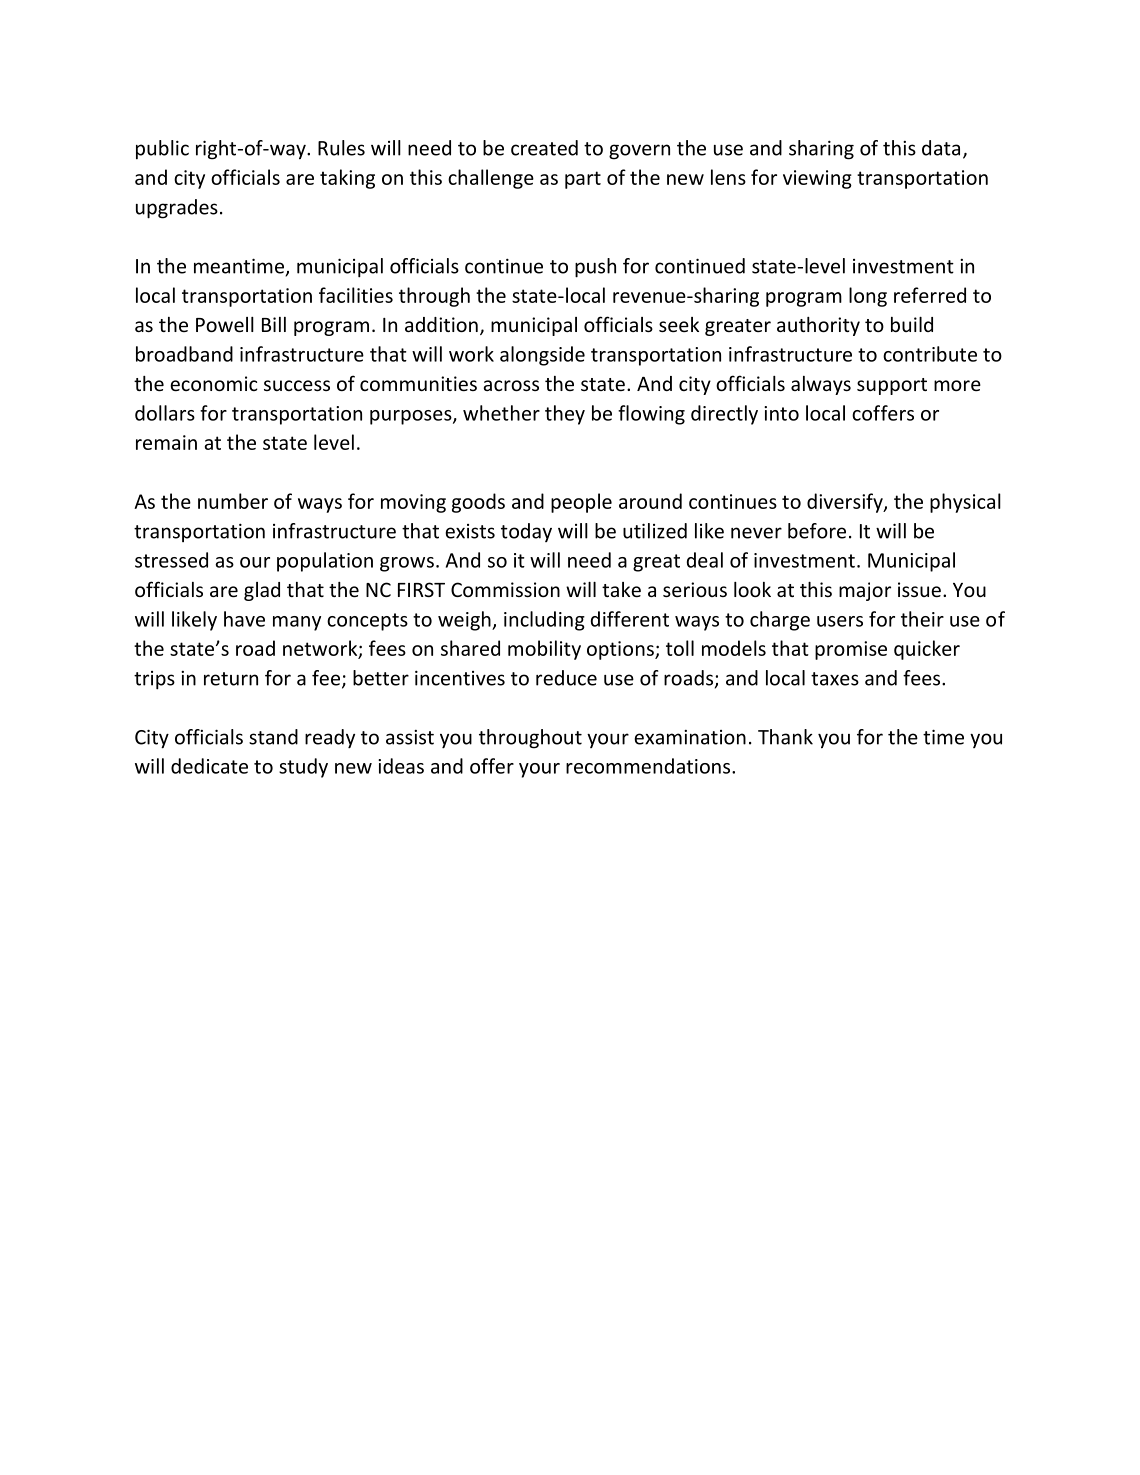 This document has height=1475, width=1140. What do you see at coordinates (817, 179) in the document?
I see `viewing` at bounding box center [817, 179].
